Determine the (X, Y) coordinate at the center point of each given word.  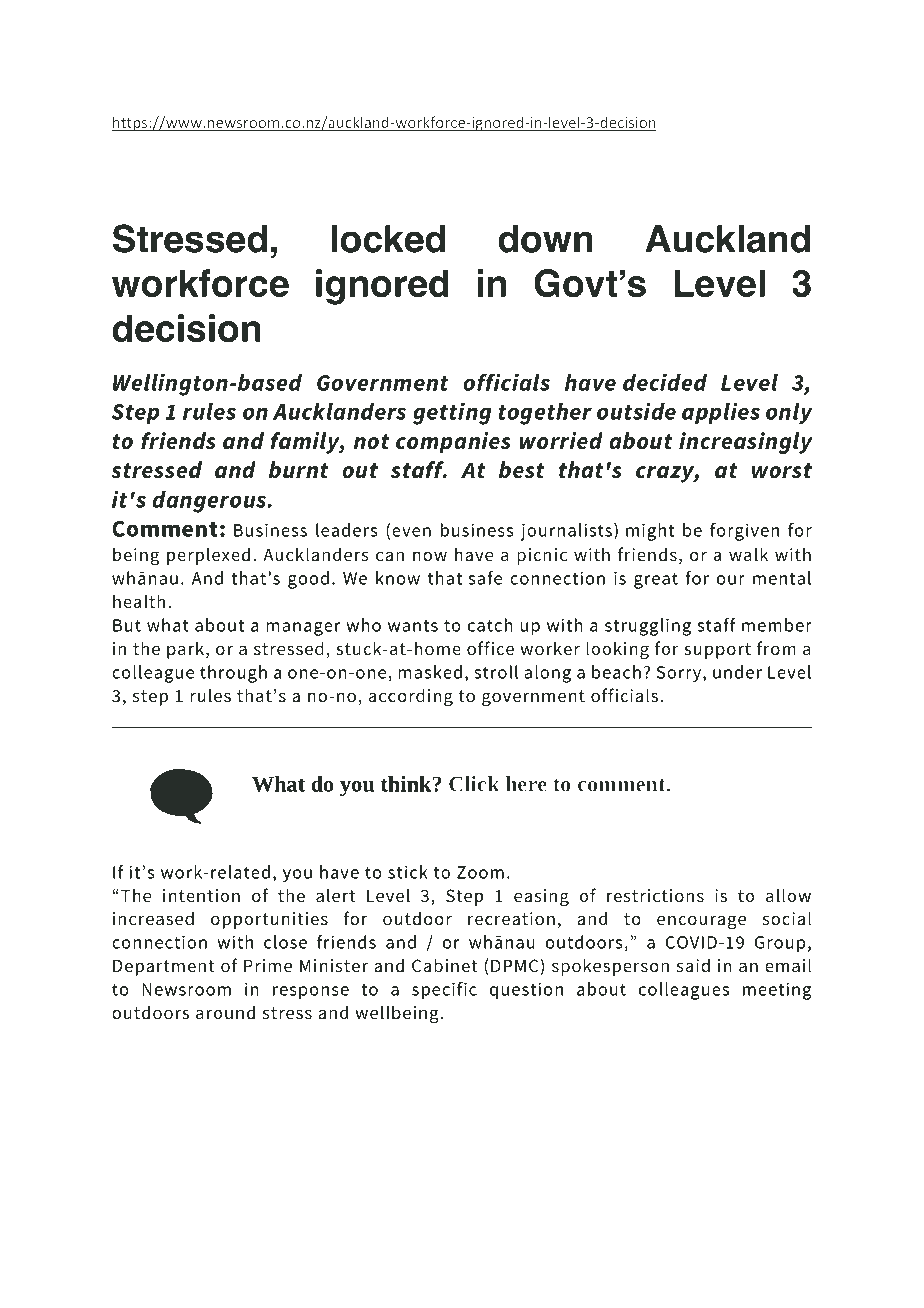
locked (388, 239)
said (693, 965)
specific (444, 991)
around (225, 1012)
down (545, 239)
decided (665, 382)
